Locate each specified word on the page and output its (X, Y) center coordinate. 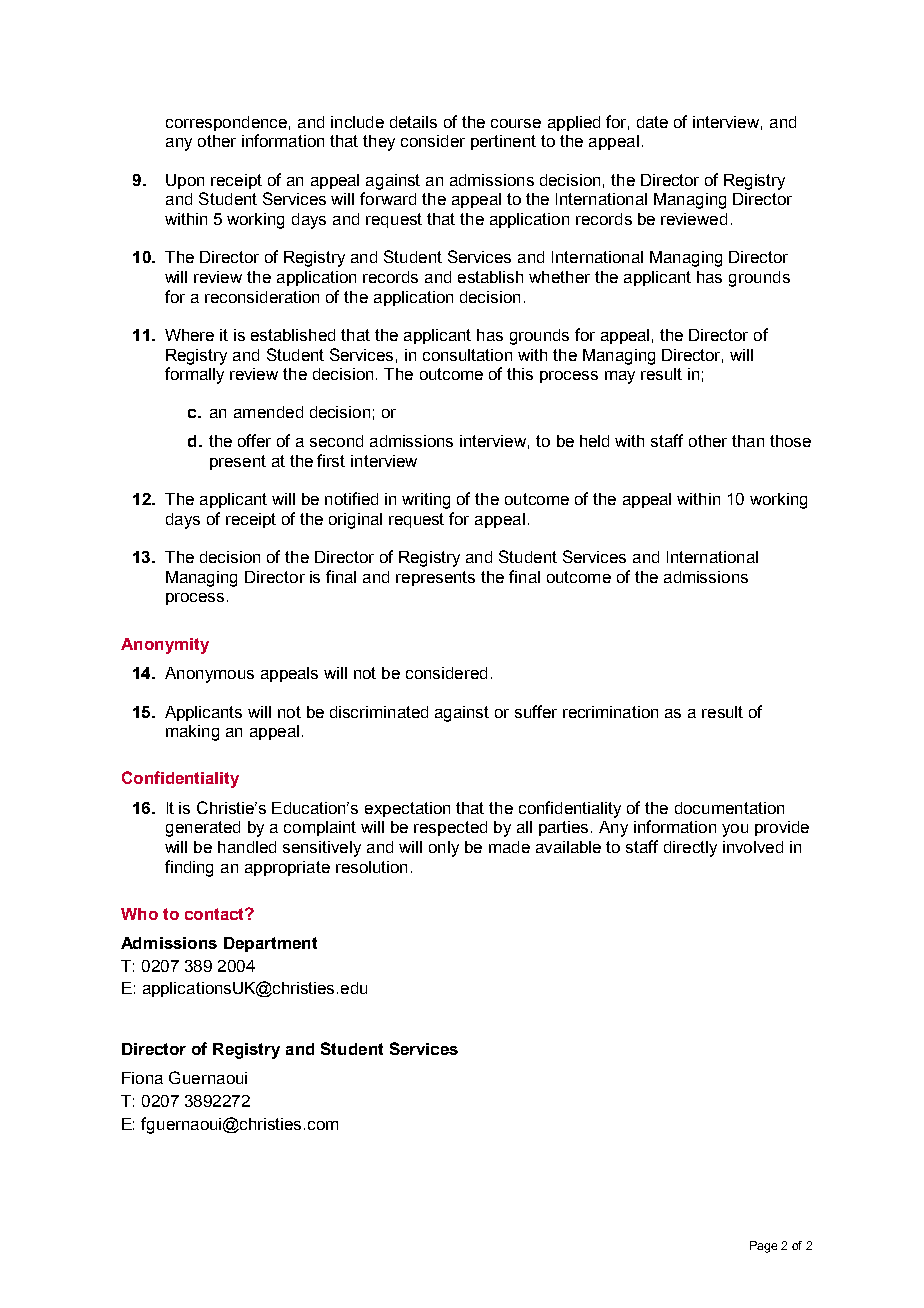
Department (270, 944)
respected (450, 828)
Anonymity (165, 646)
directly (690, 849)
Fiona (142, 1078)
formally (194, 375)
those (790, 441)
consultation (467, 355)
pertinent (503, 142)
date (652, 122)
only (444, 849)
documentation (729, 808)
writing (426, 501)
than (748, 441)
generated (203, 829)
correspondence (226, 123)
